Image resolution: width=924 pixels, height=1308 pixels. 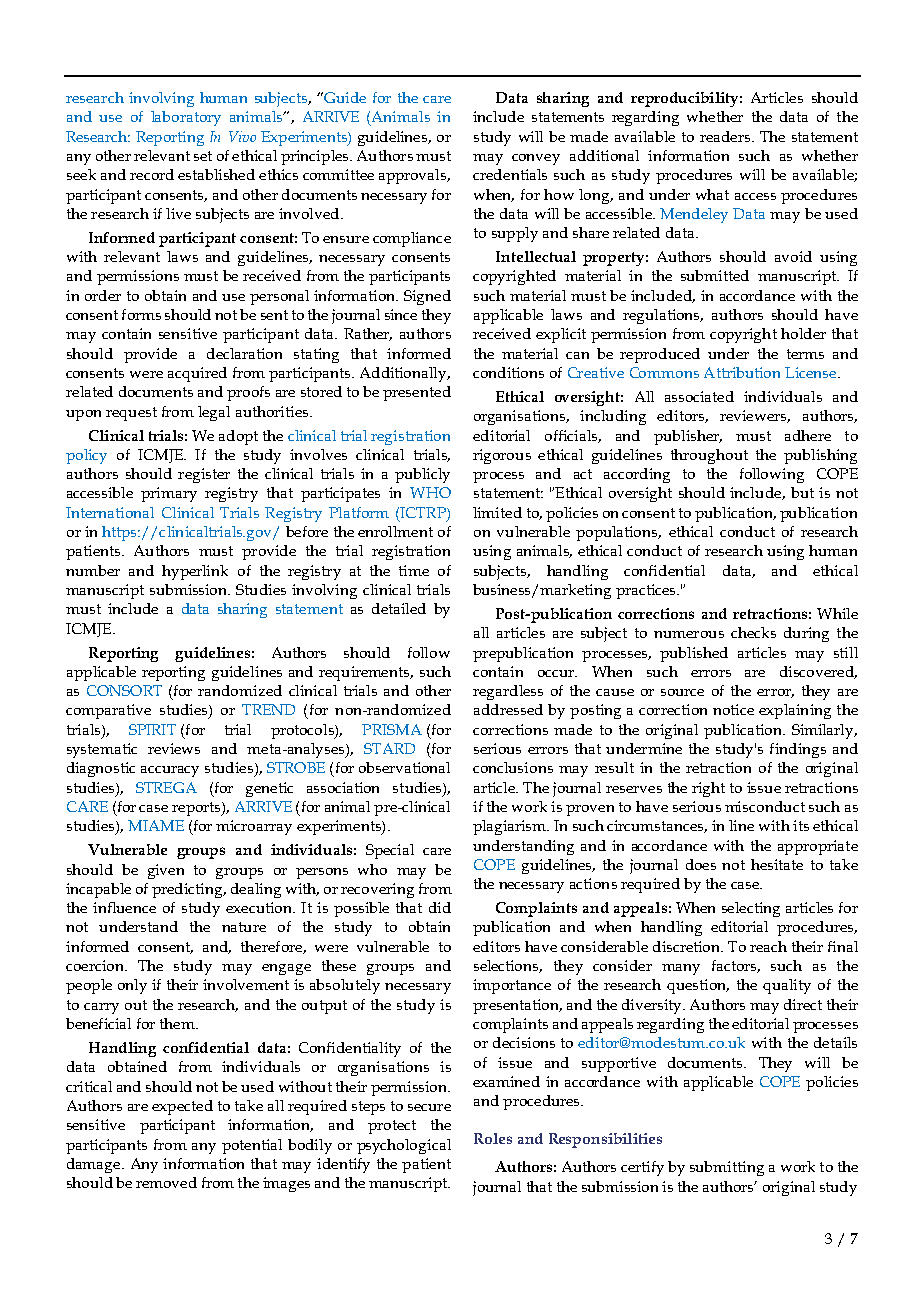 I want to click on credentials, so click(x=510, y=174).
